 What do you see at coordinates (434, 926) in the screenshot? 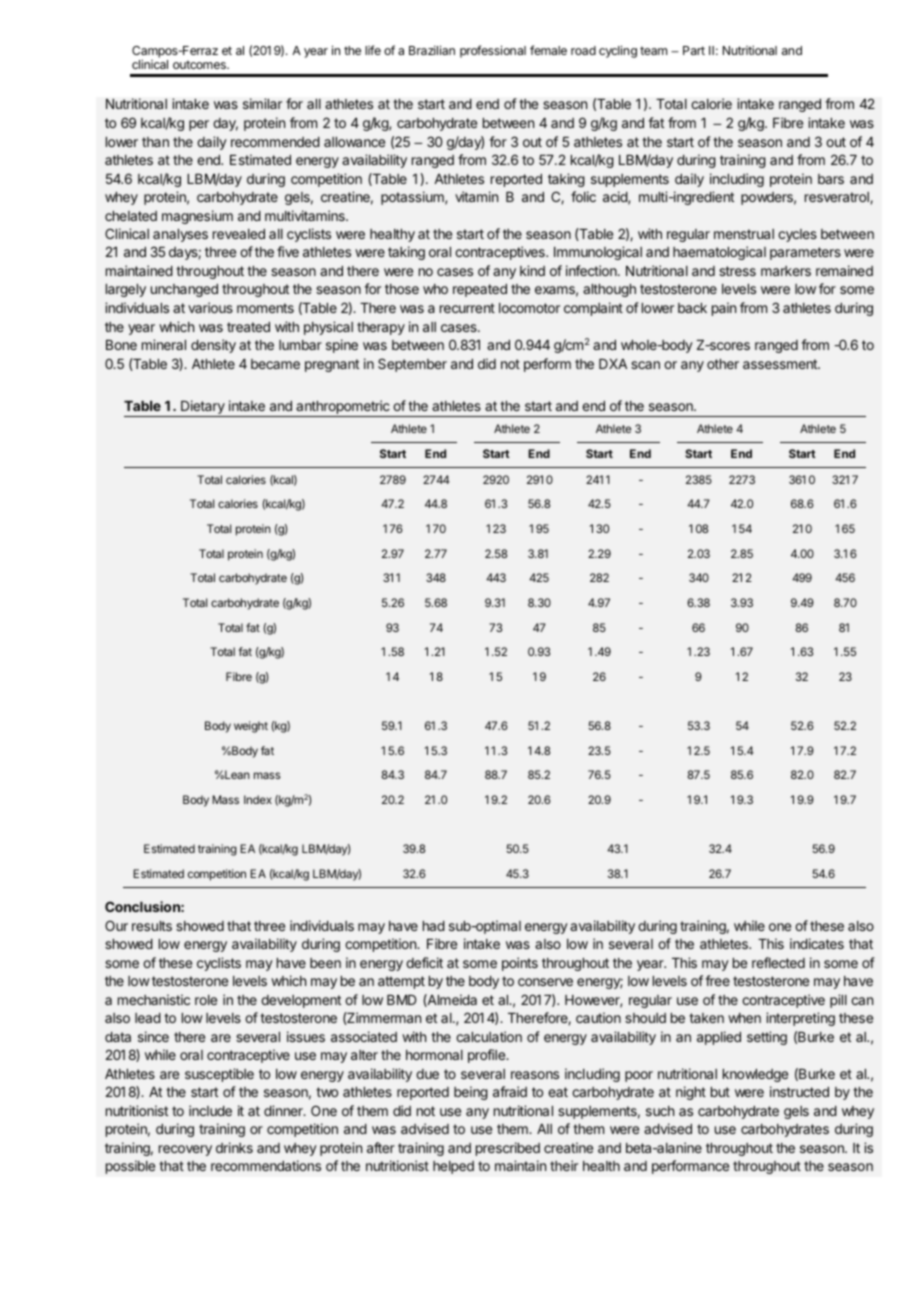
I see `had` at bounding box center [434, 926].
